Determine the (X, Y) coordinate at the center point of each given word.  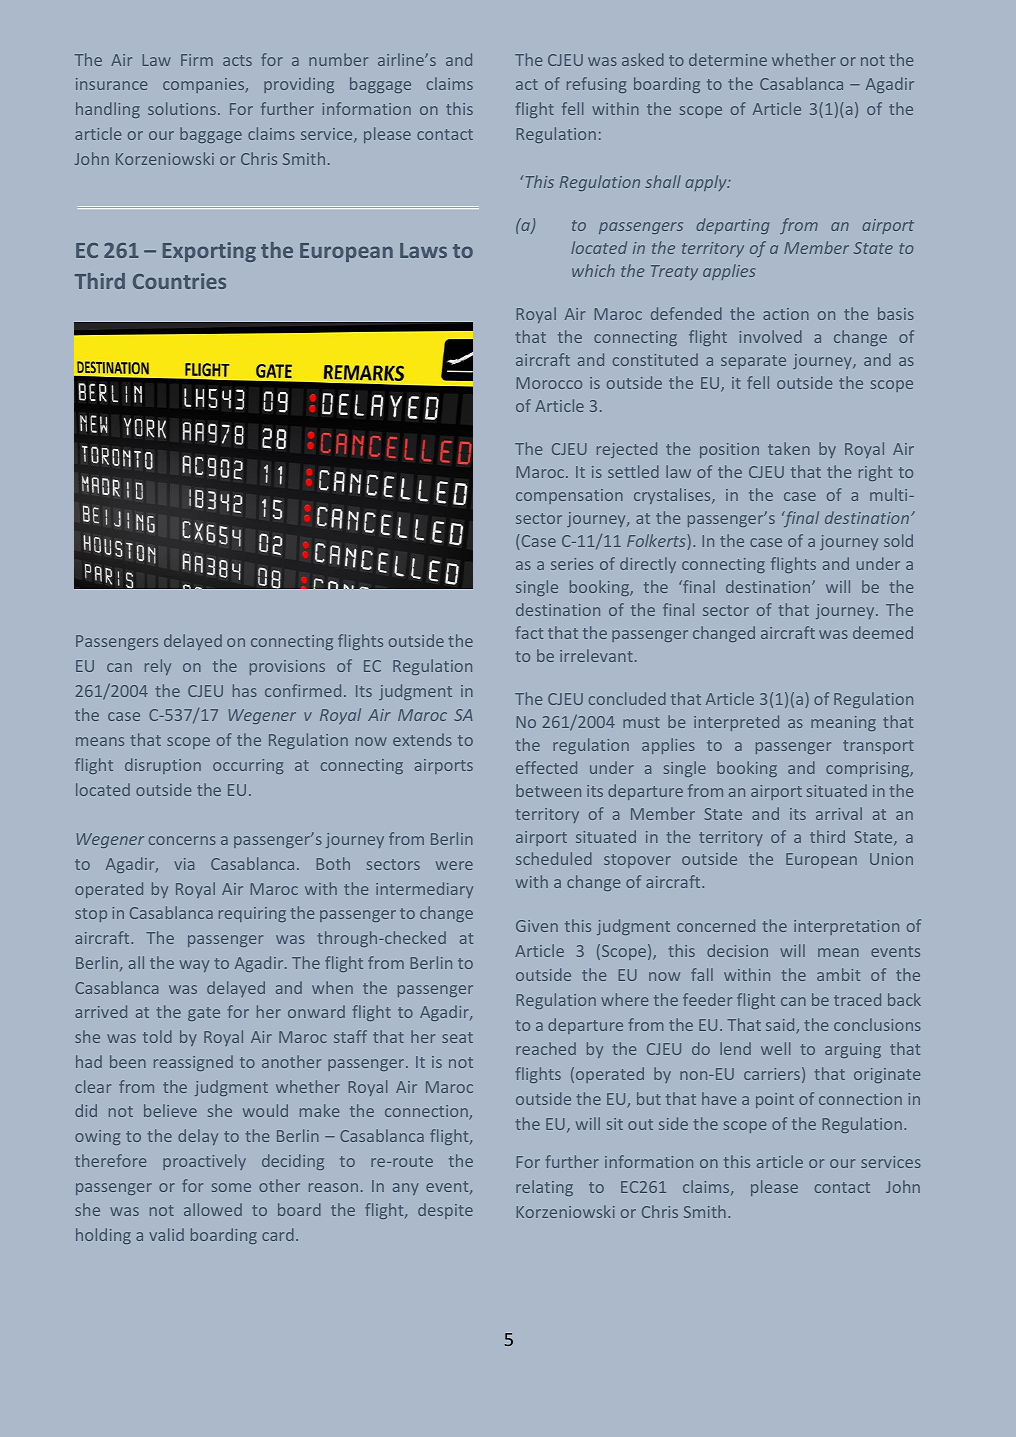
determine (728, 59)
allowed (213, 1209)
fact (529, 632)
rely (158, 667)
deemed (883, 632)
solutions (182, 108)
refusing (596, 85)
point (775, 1100)
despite (445, 1211)
